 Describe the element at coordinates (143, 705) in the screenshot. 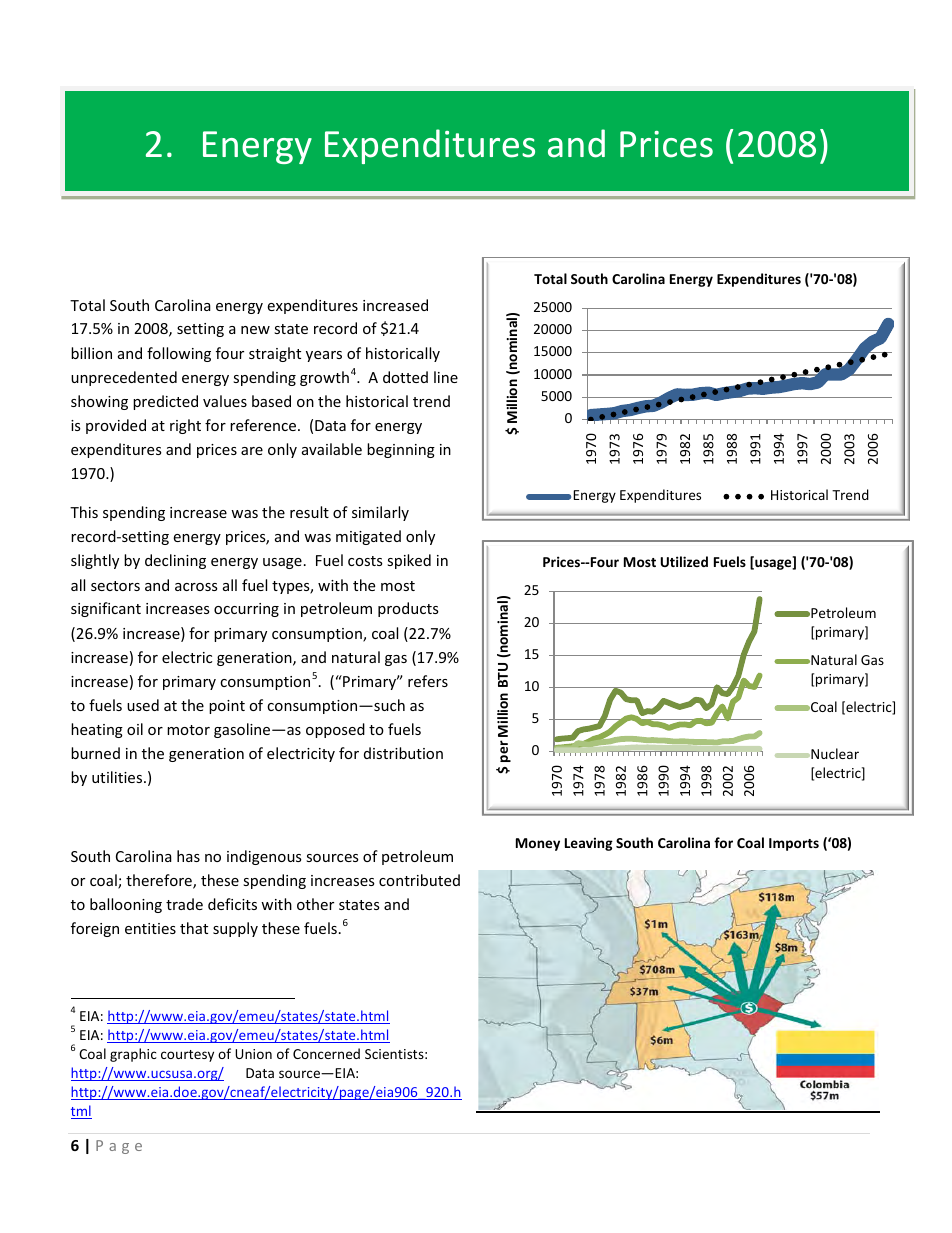

I see `used` at that location.
